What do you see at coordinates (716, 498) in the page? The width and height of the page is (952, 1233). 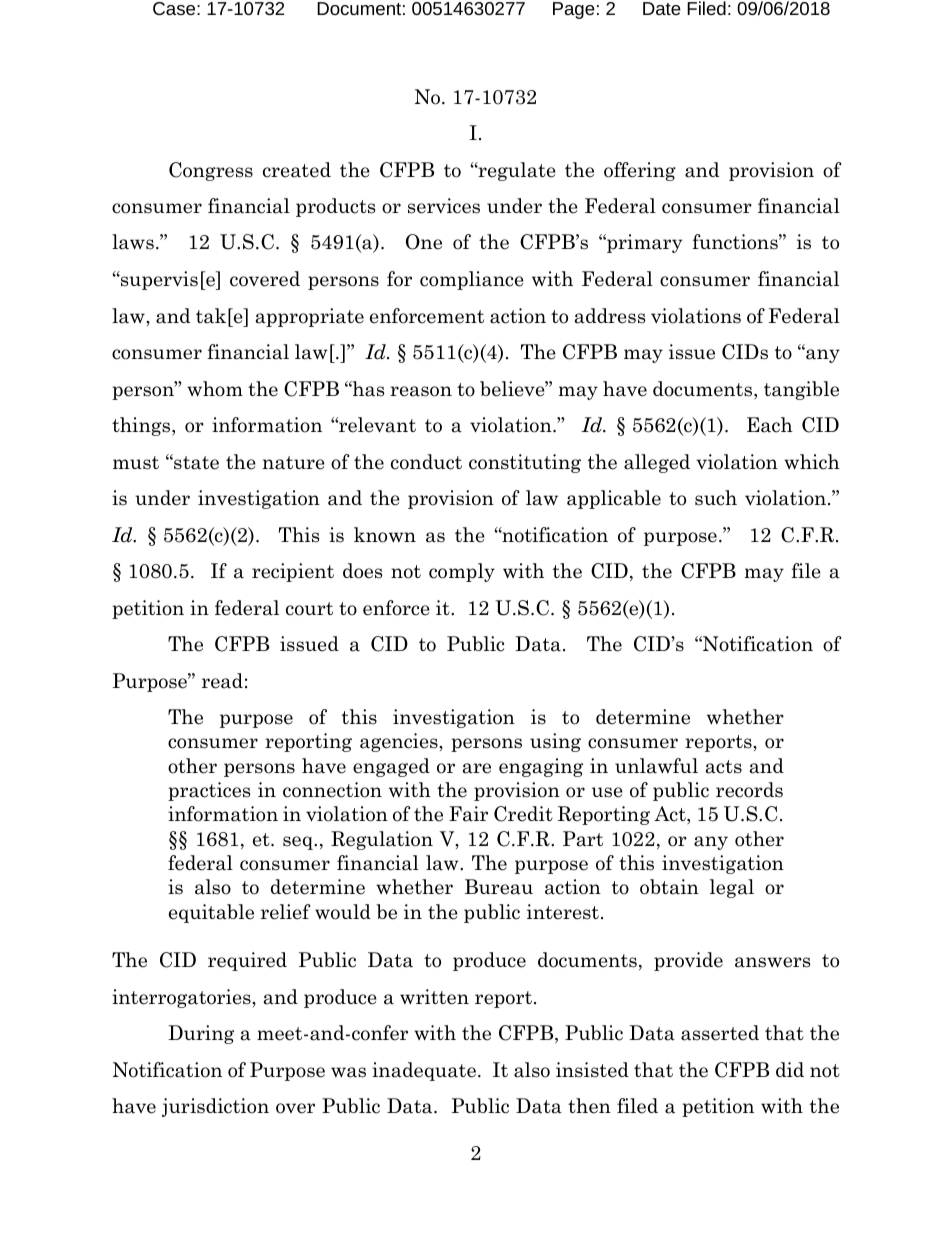 I see `such` at bounding box center [716, 498].
